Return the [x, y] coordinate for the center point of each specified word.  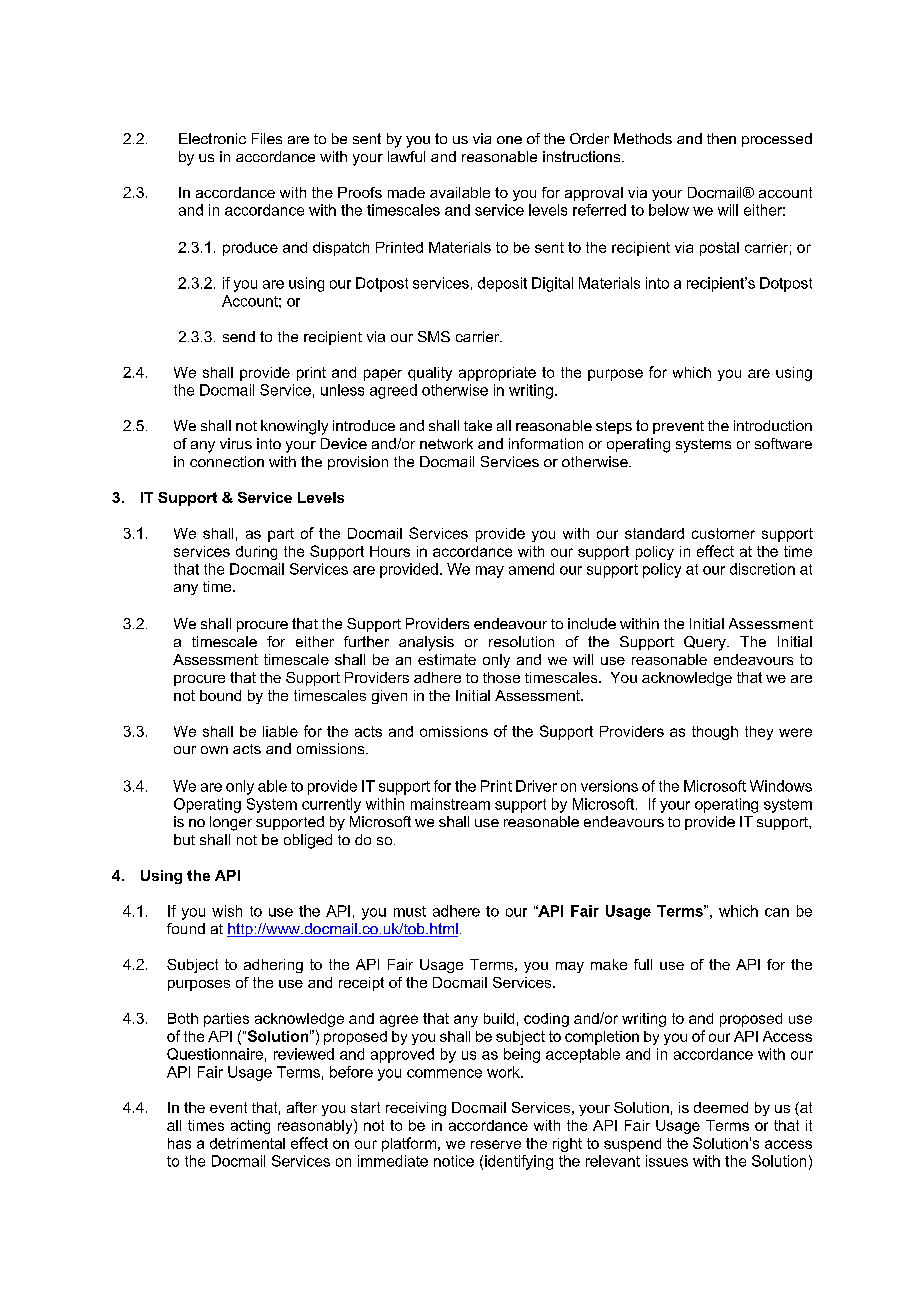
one [509, 140]
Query [706, 643]
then [721, 138]
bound [220, 695]
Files [267, 138]
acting [250, 1127]
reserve [496, 1144]
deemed [721, 1107]
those [501, 677]
